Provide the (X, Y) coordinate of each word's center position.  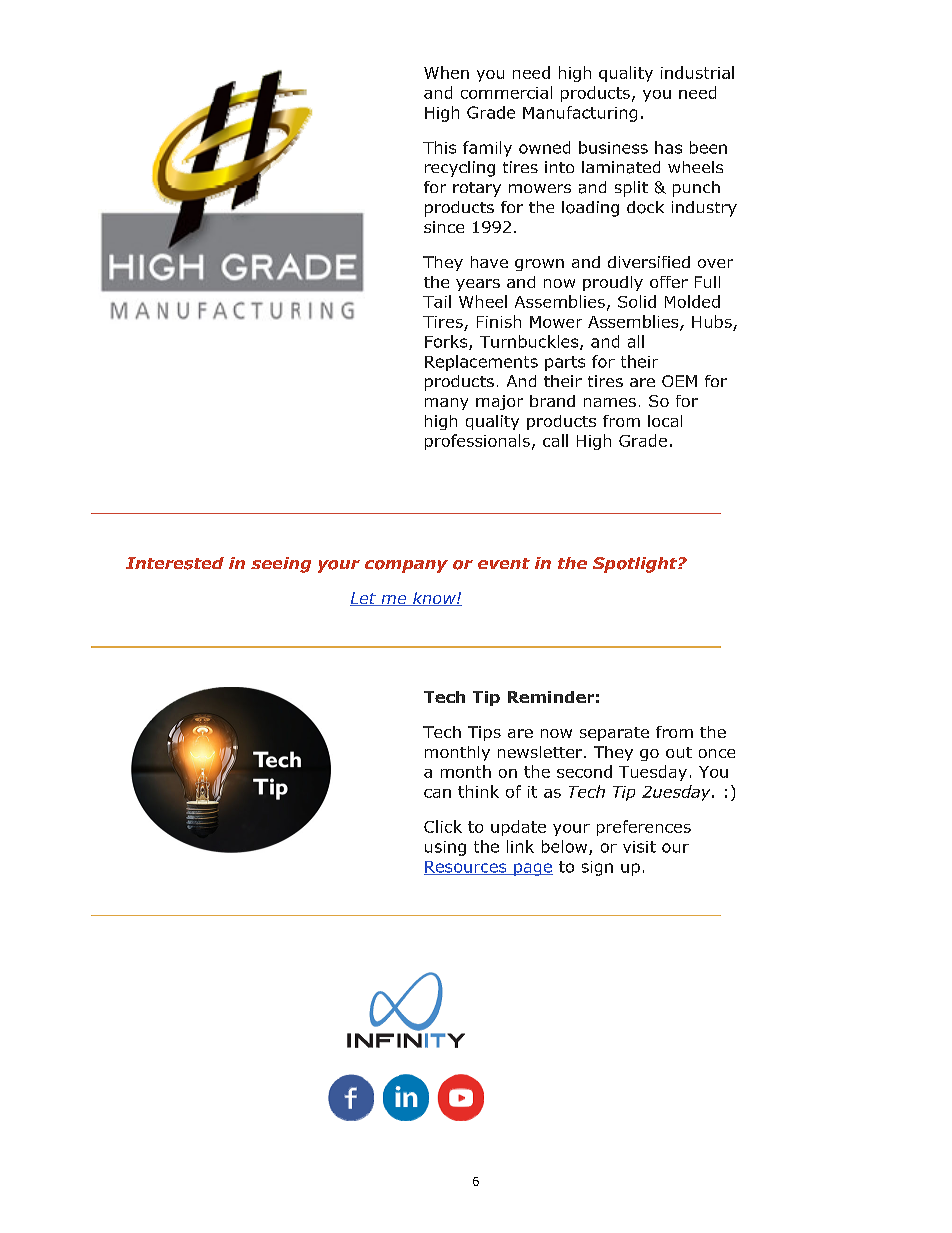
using (445, 848)
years (478, 285)
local (665, 421)
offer (669, 282)
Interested (175, 563)
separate (614, 734)
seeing (281, 565)
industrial (697, 72)
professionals (477, 442)
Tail (437, 301)
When (446, 72)
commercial (506, 92)
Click (443, 826)
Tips (484, 733)
